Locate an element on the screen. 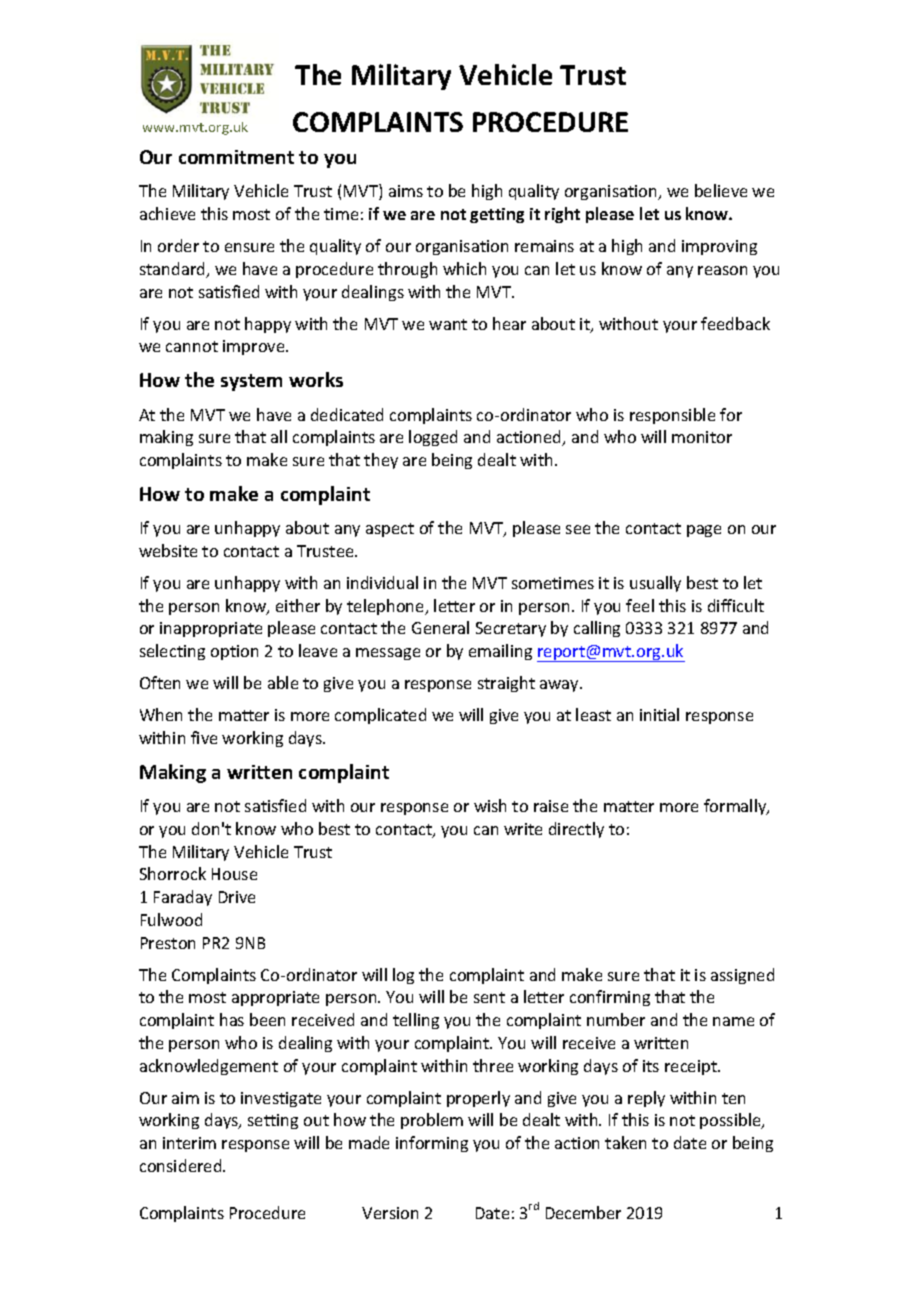 The height and width of the screenshot is (1308, 924). commitment is located at coordinates (236, 157).
